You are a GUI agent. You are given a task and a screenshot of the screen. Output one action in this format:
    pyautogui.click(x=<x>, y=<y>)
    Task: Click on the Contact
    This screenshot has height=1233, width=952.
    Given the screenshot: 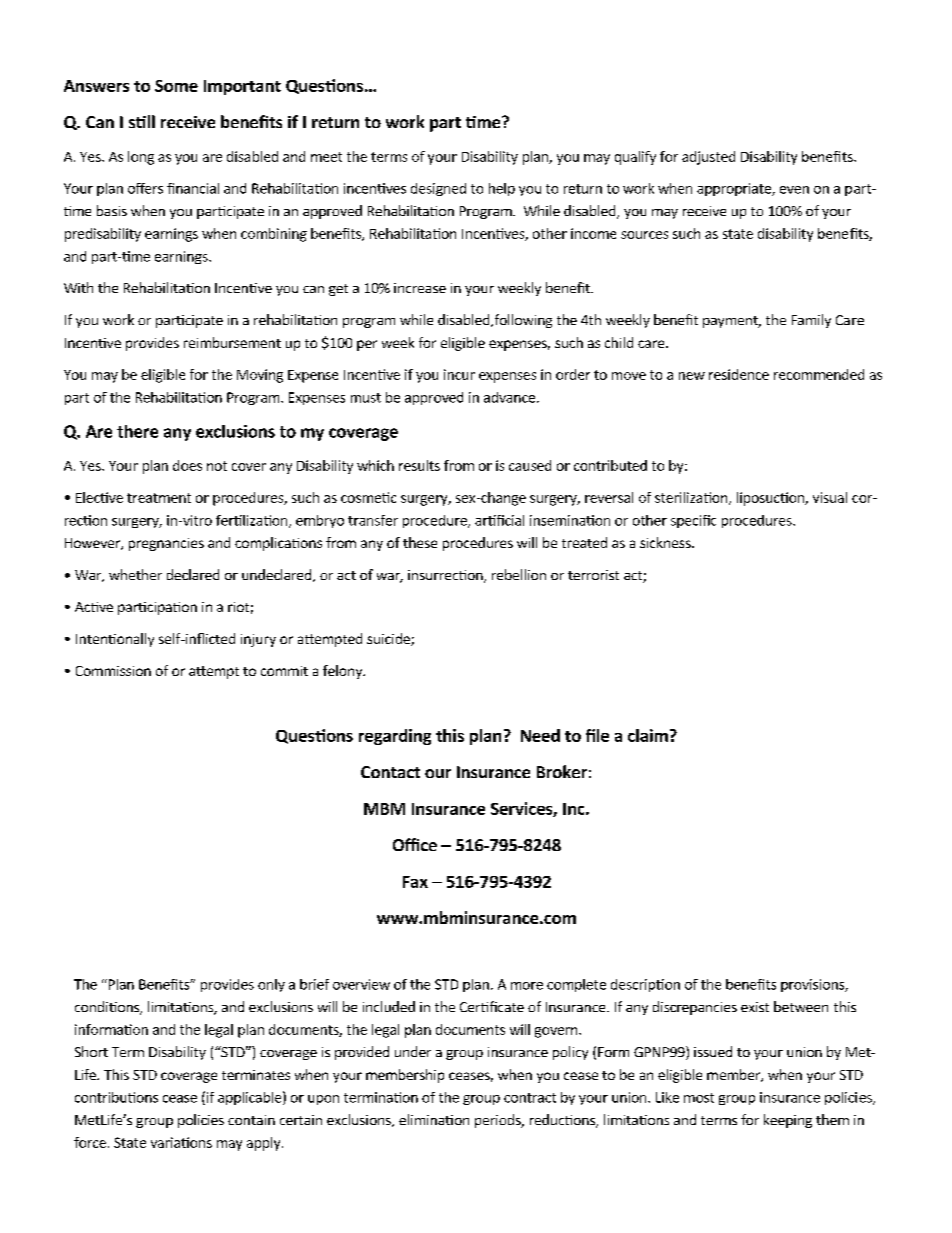 What is the action you would take?
    pyautogui.click(x=390, y=772)
